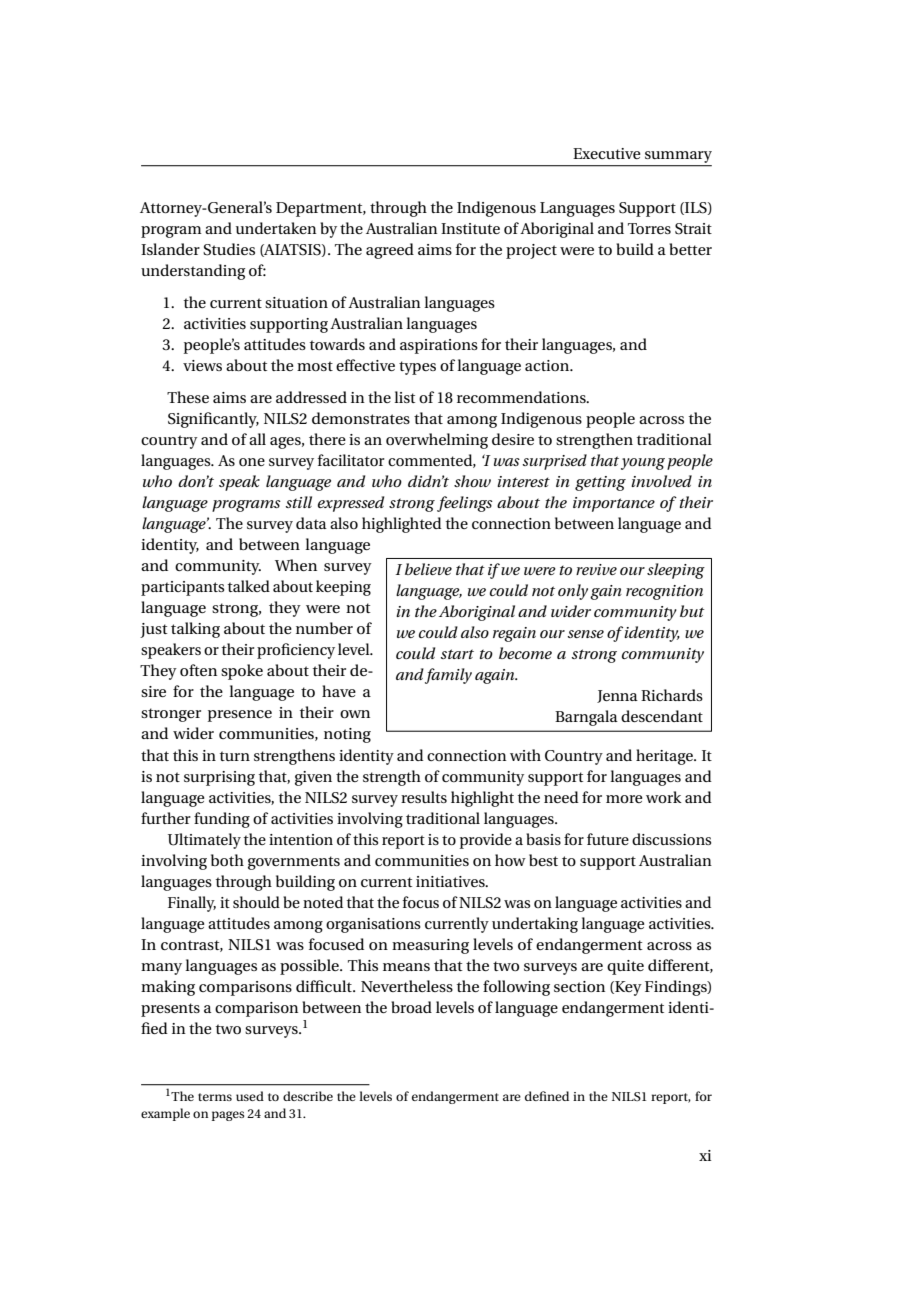 Image resolution: width=924 pixels, height=1308 pixels. I want to click on both, so click(227, 860).
